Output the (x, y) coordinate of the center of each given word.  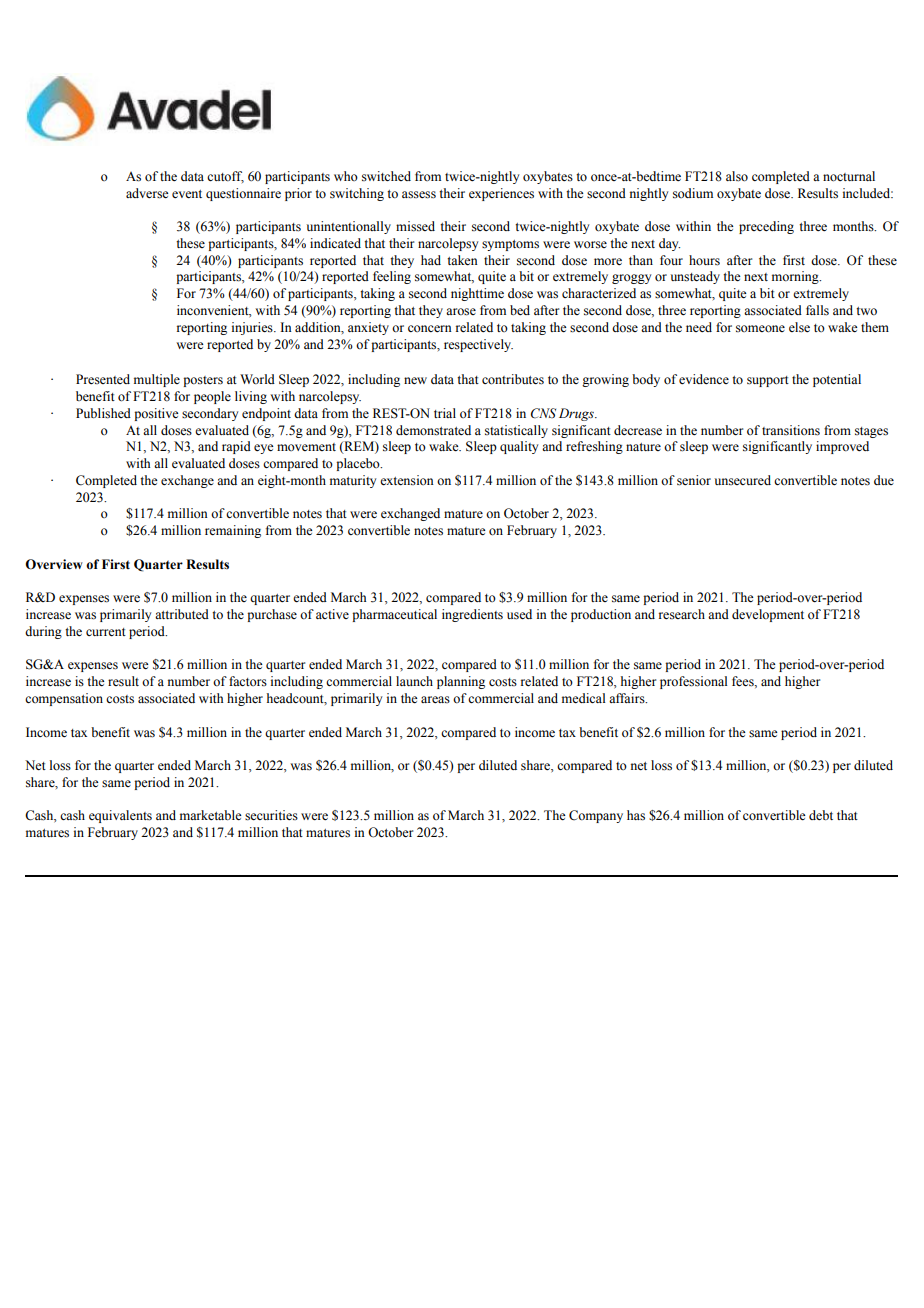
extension (407, 480)
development (768, 615)
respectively (478, 345)
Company (596, 816)
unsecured (743, 480)
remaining (233, 531)
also (737, 176)
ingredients (472, 615)
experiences (501, 194)
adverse (147, 193)
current (106, 632)
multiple (157, 380)
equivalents (120, 816)
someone (760, 329)
